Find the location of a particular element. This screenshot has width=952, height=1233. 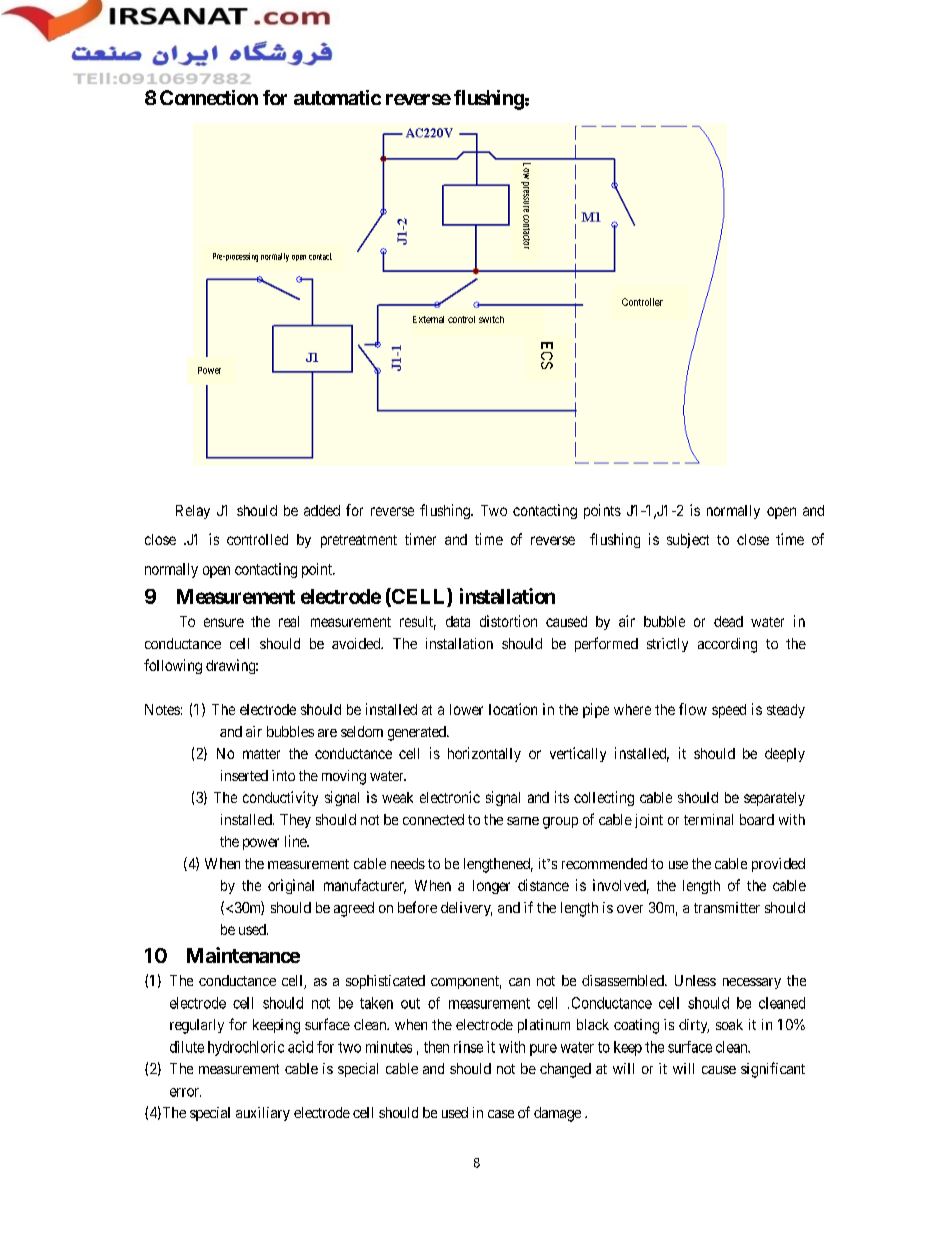

dead is located at coordinates (728, 621).
